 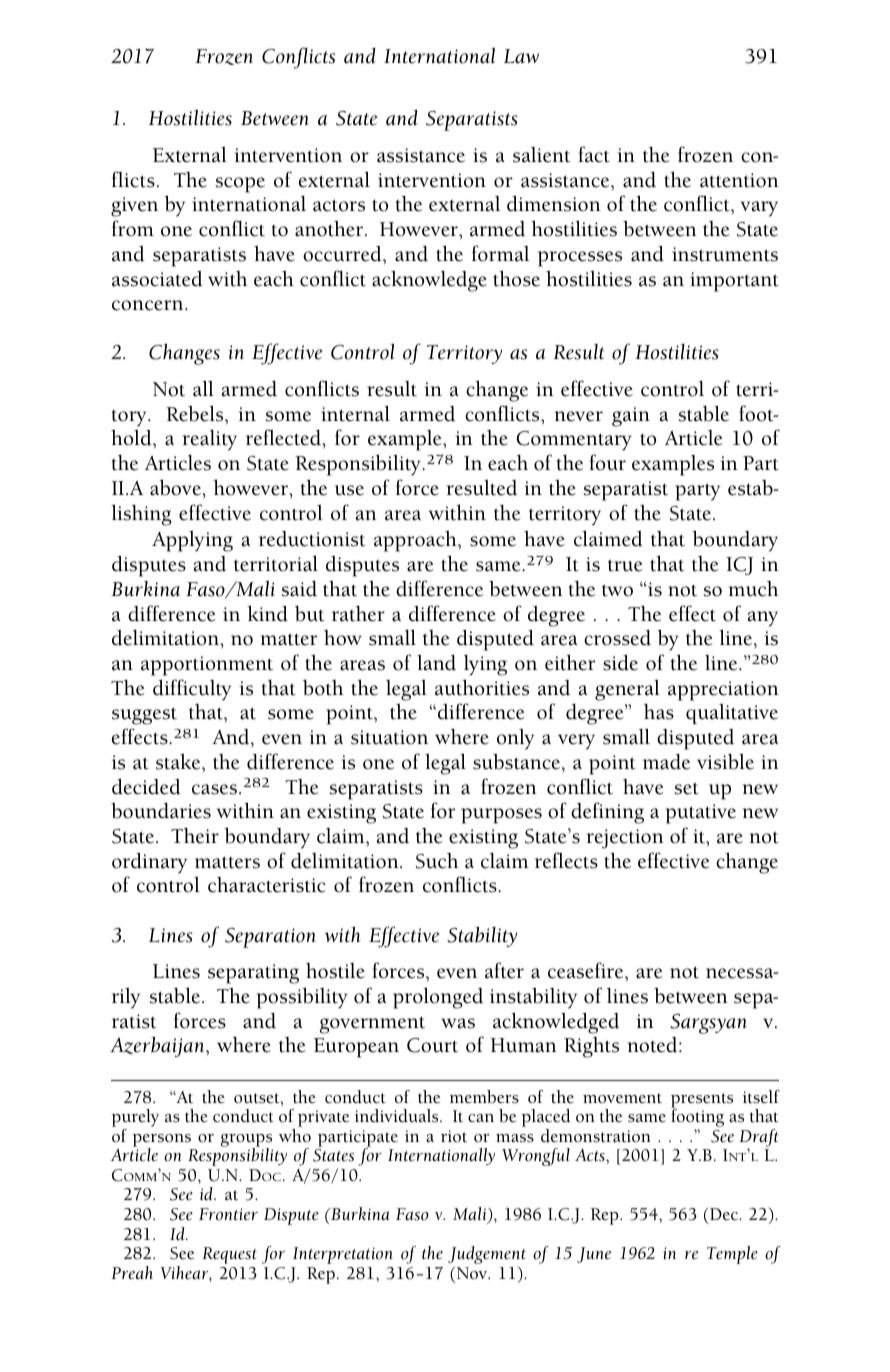 What do you see at coordinates (416, 541) in the screenshot?
I see `approach` at bounding box center [416, 541].
